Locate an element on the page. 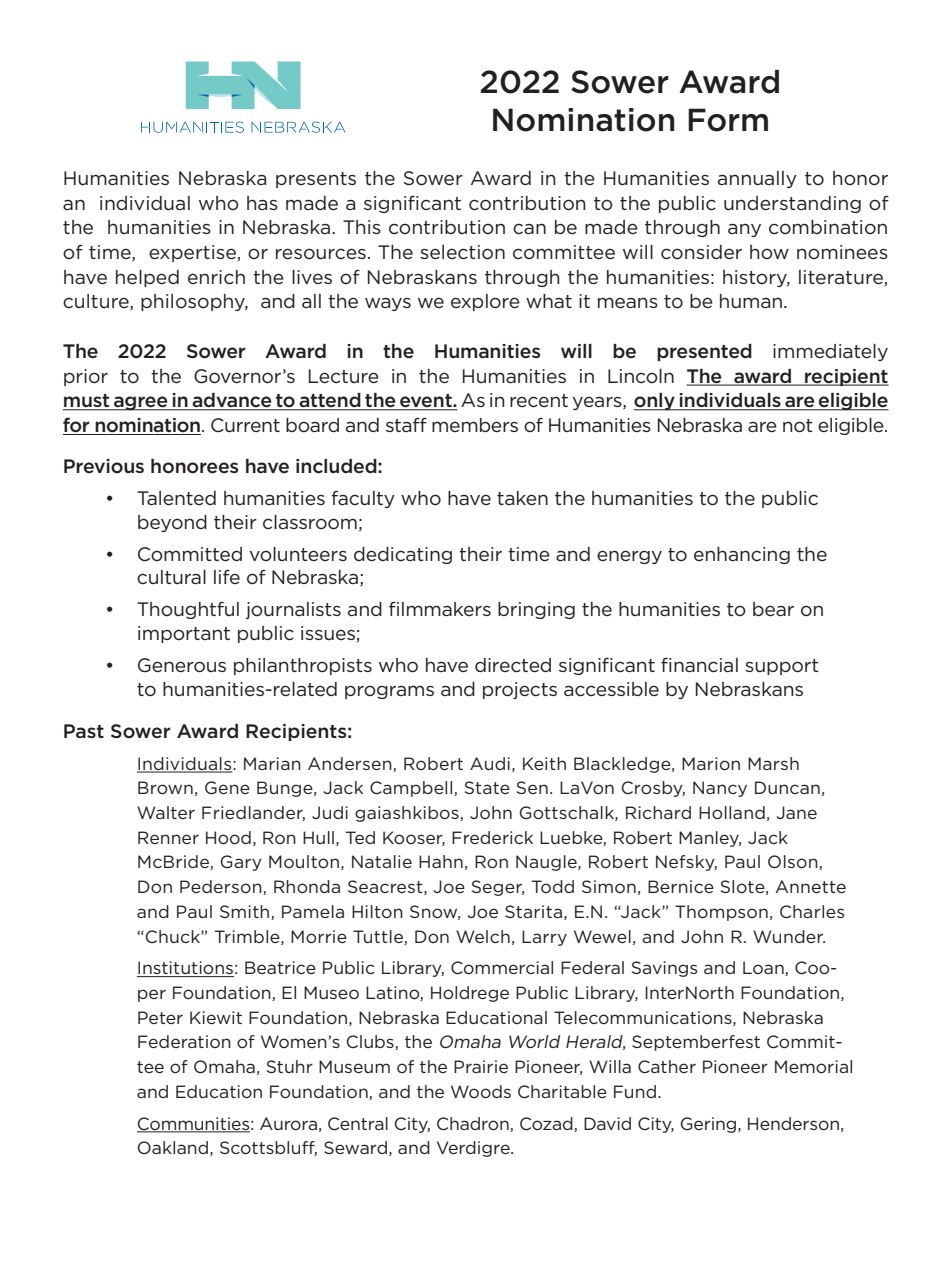 The width and height of the document is (952, 1270). selection is located at coordinates (462, 252).
